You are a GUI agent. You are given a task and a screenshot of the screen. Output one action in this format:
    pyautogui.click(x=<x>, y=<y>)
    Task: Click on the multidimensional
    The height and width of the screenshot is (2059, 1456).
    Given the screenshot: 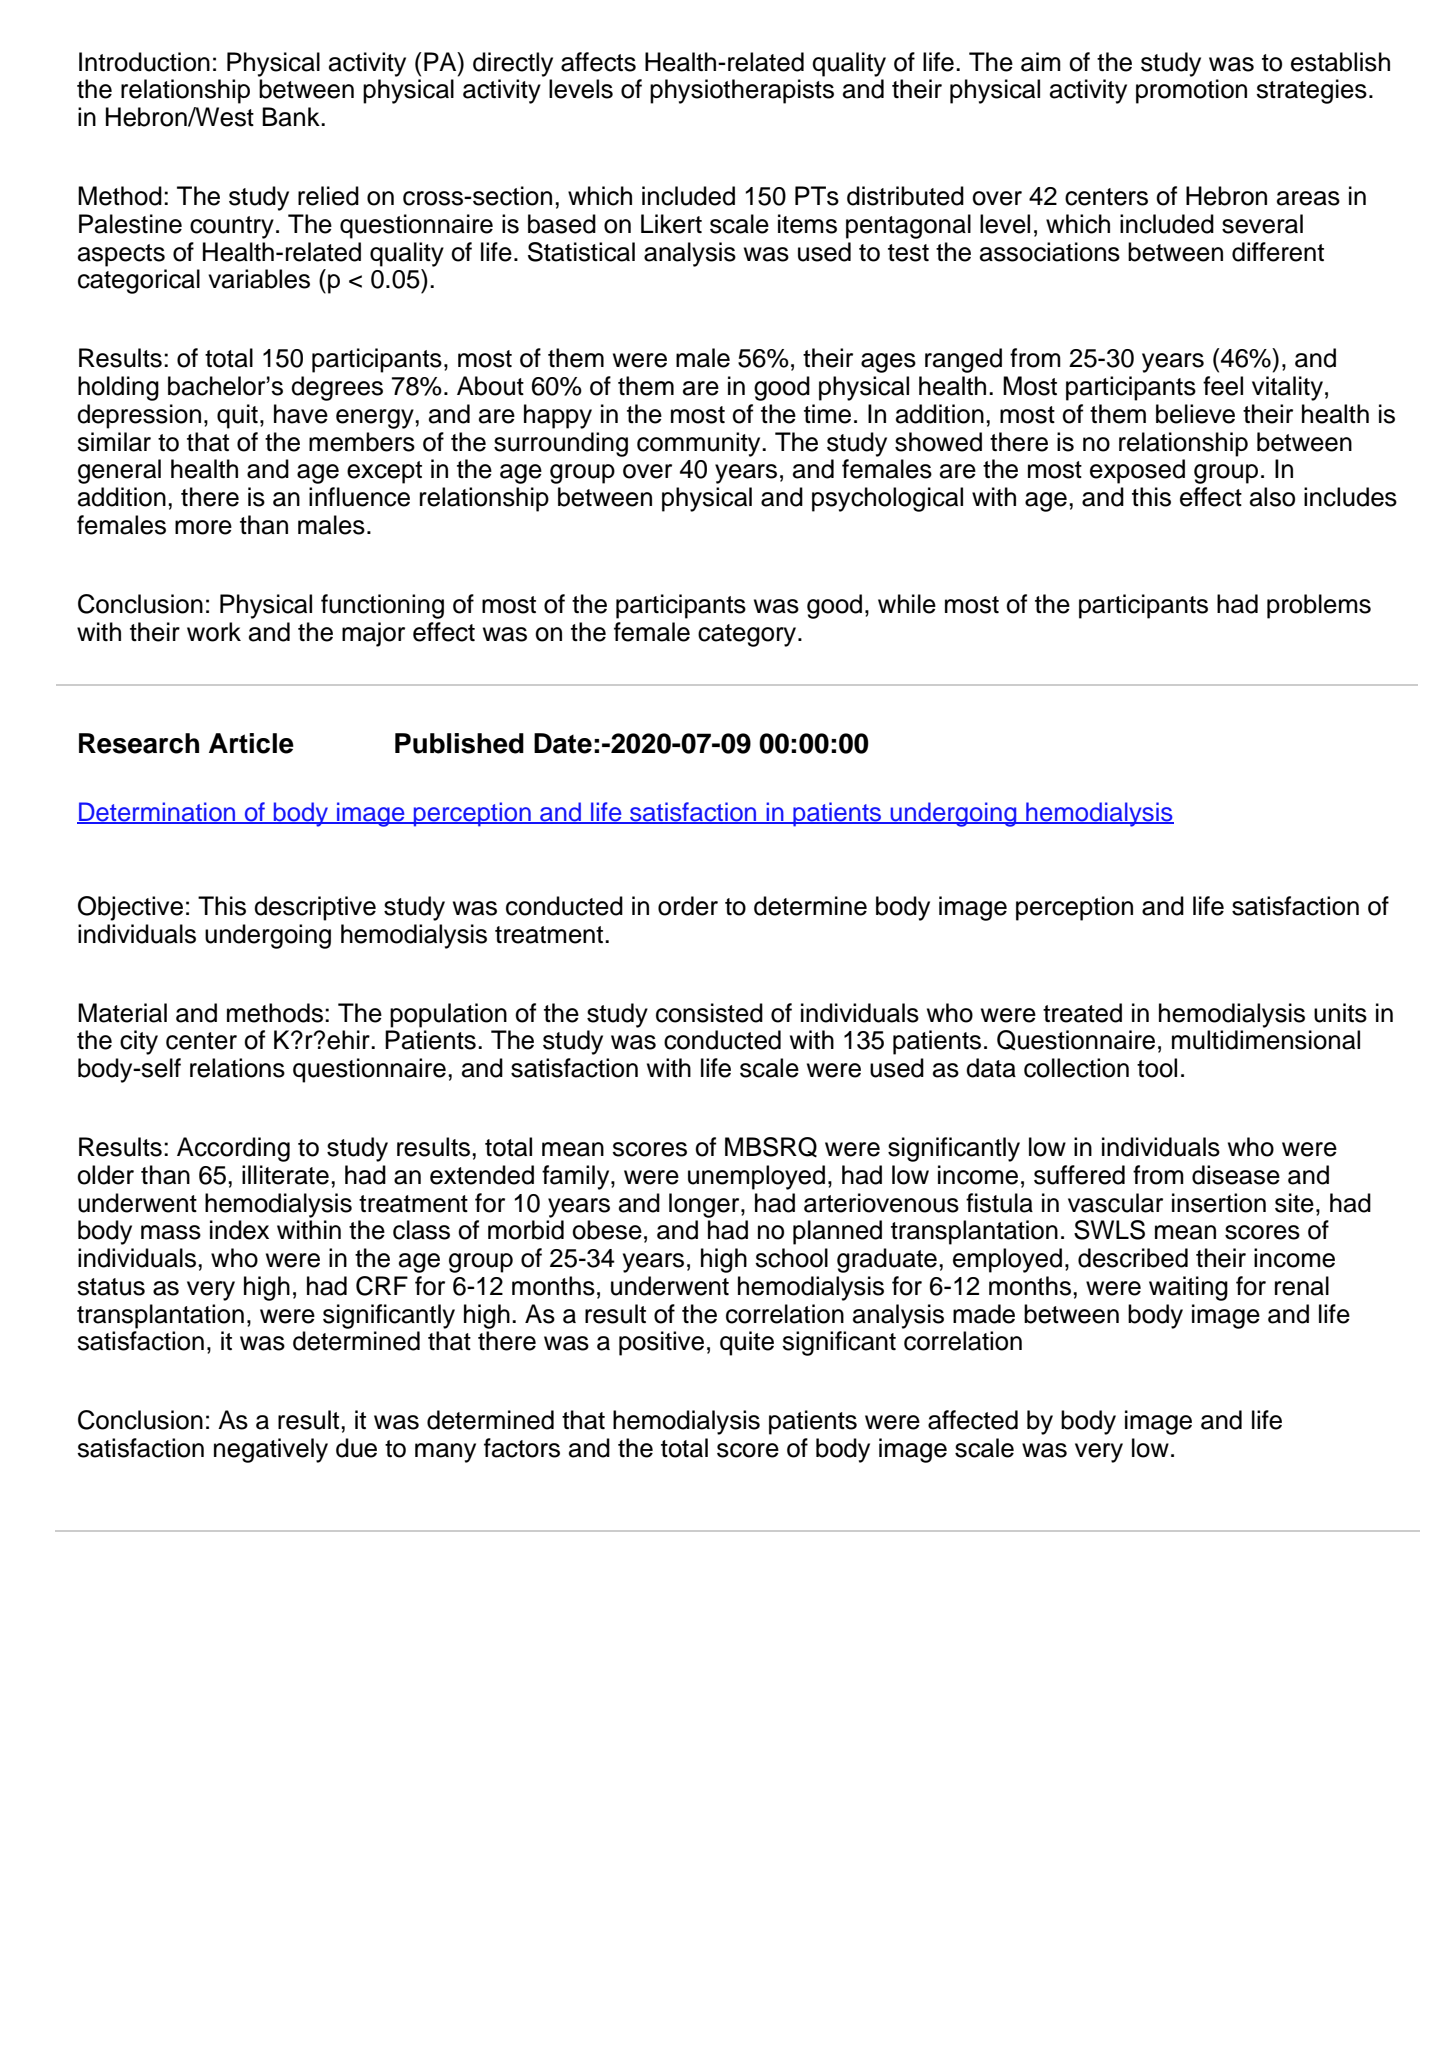 What is the action you would take?
    pyautogui.click(x=1266, y=1040)
